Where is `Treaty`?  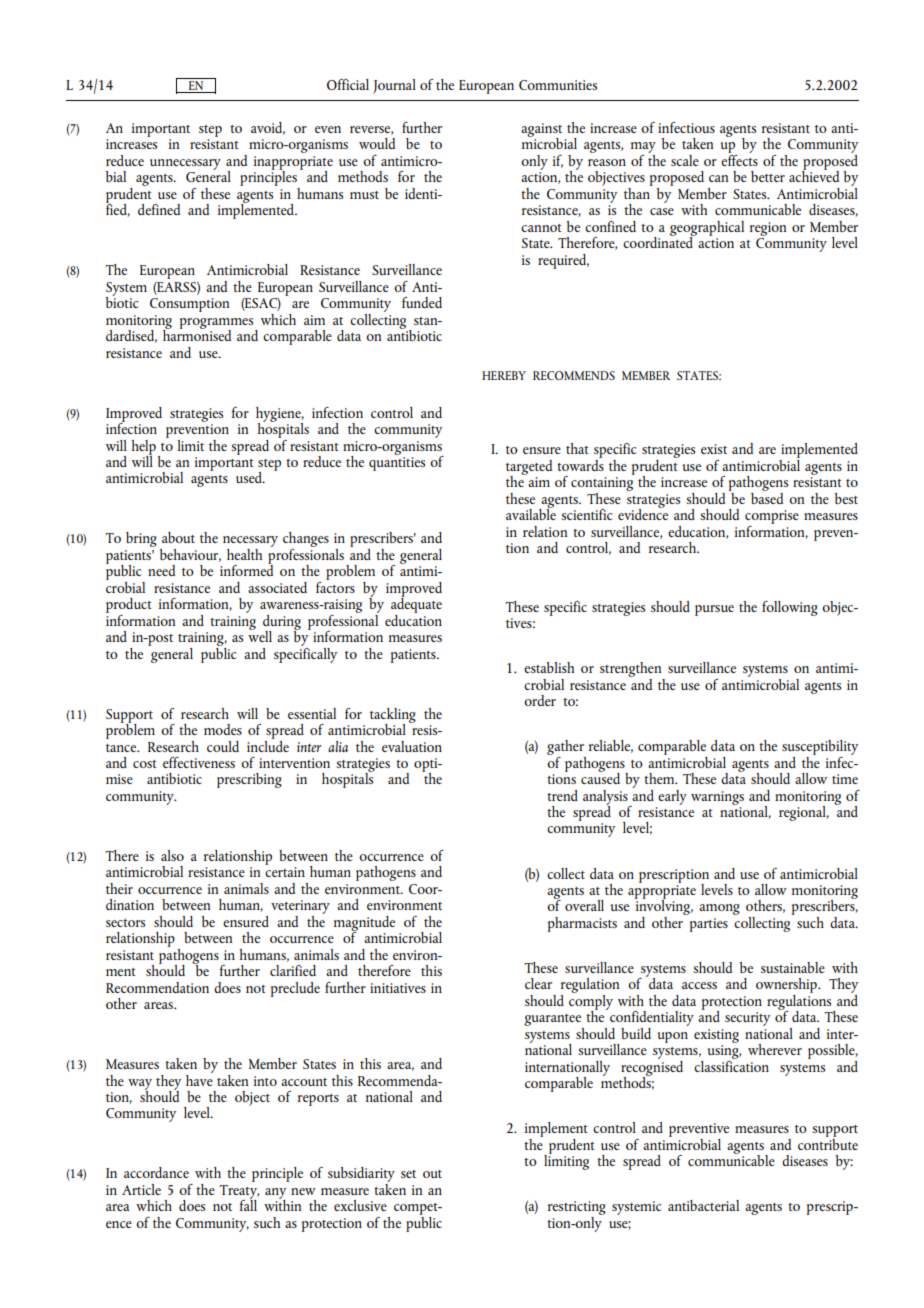
Treaty is located at coordinates (239, 1193).
